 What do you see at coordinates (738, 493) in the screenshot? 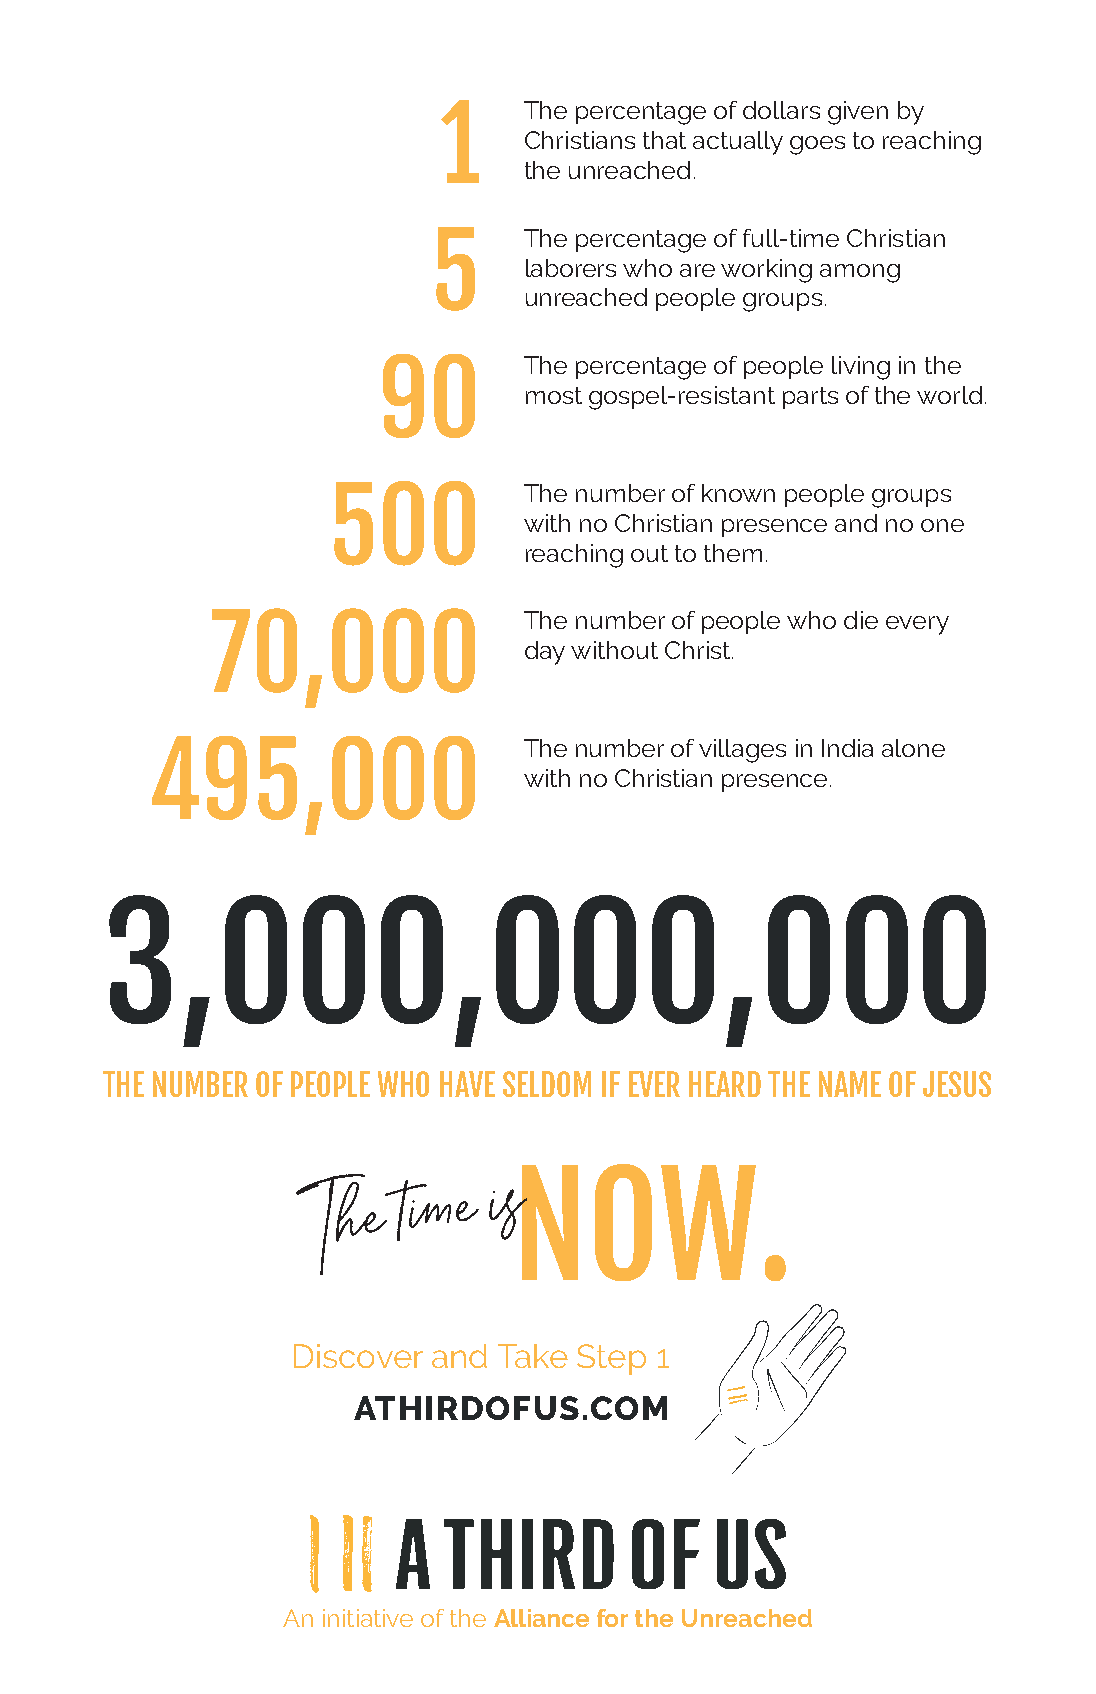
I see `known` at bounding box center [738, 493].
